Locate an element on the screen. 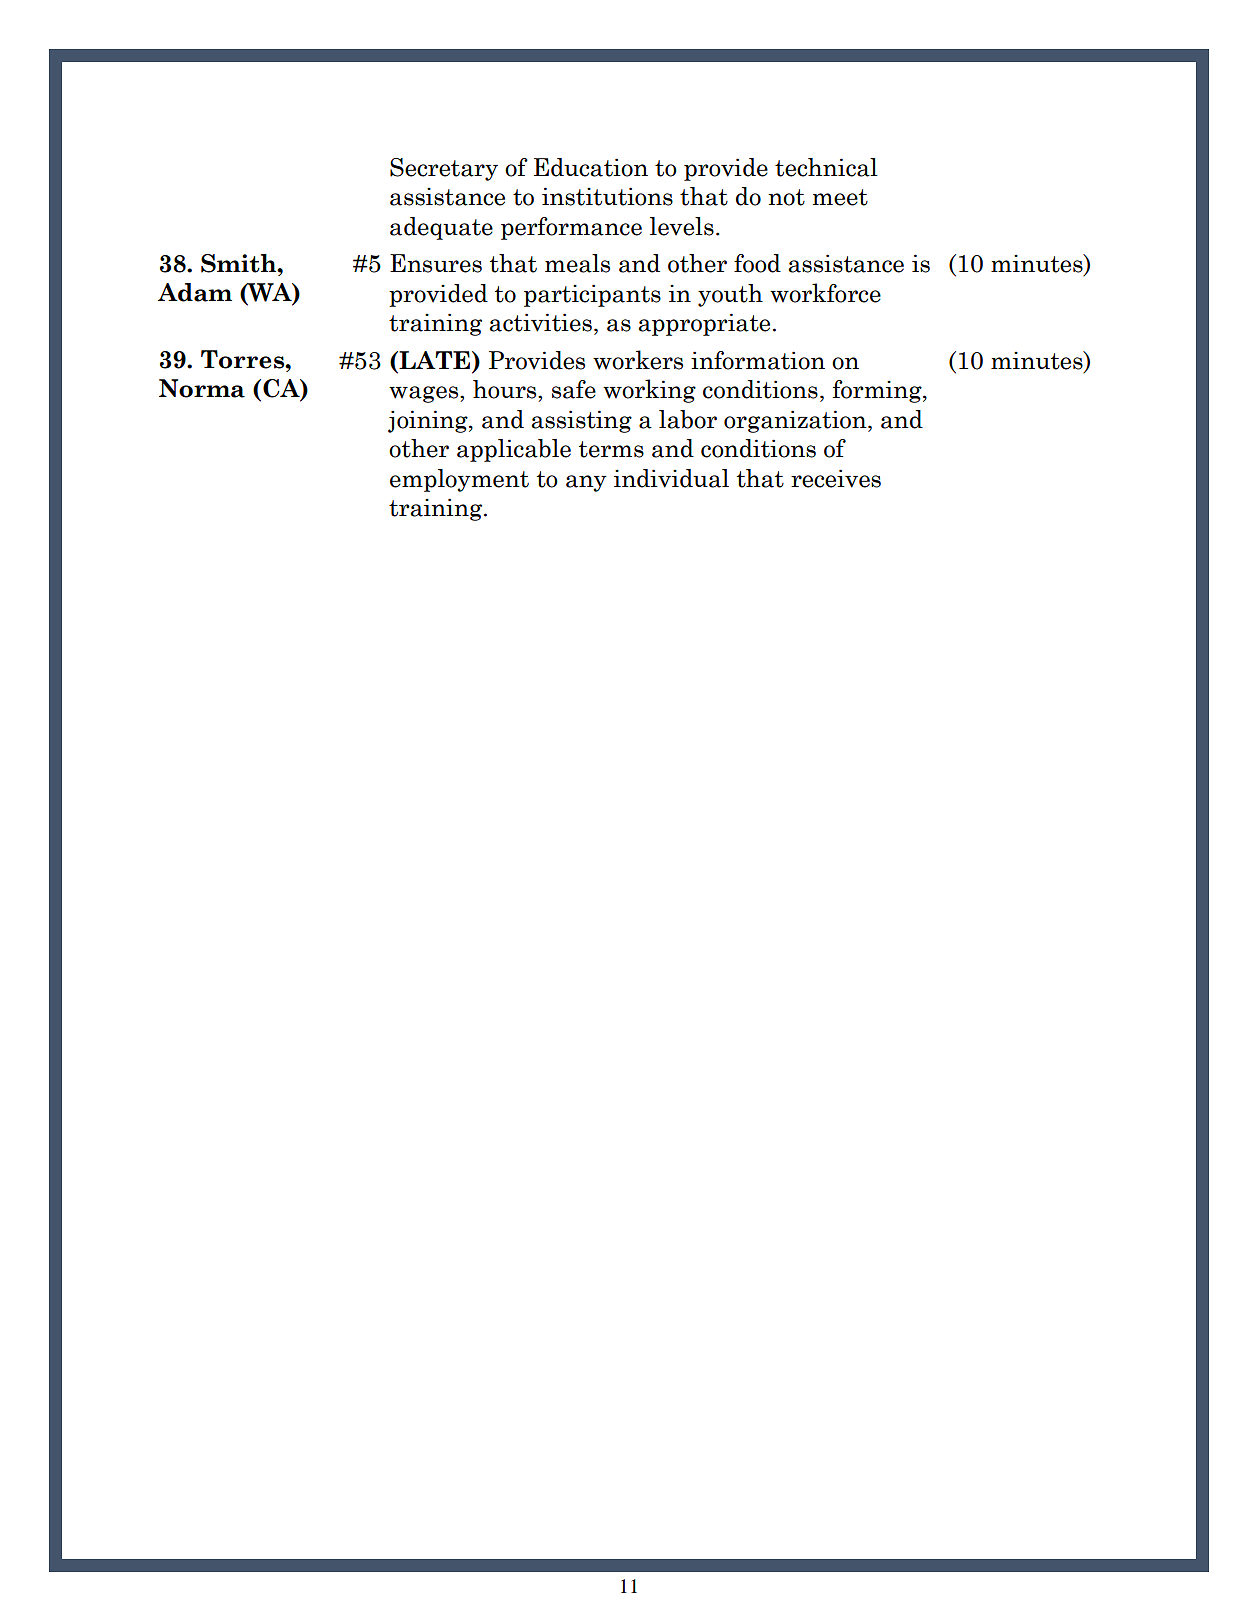  Secretary is located at coordinates (444, 169).
